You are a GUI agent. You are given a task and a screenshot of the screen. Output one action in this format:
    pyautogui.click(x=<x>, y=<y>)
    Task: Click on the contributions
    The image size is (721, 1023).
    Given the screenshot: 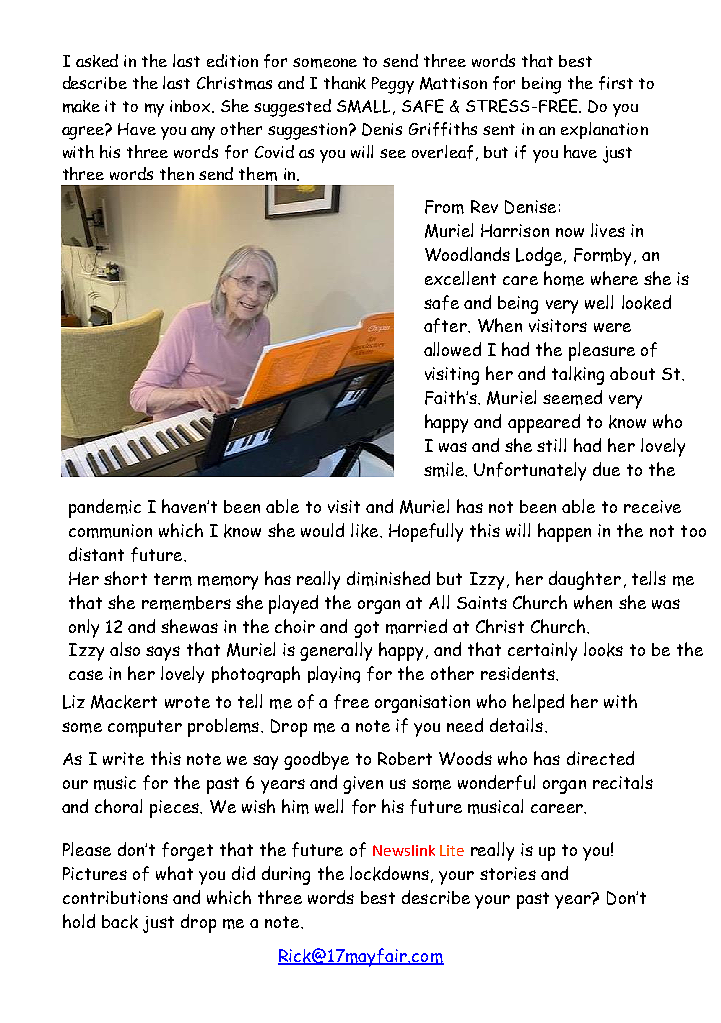 What is the action you would take?
    pyautogui.click(x=115, y=897)
